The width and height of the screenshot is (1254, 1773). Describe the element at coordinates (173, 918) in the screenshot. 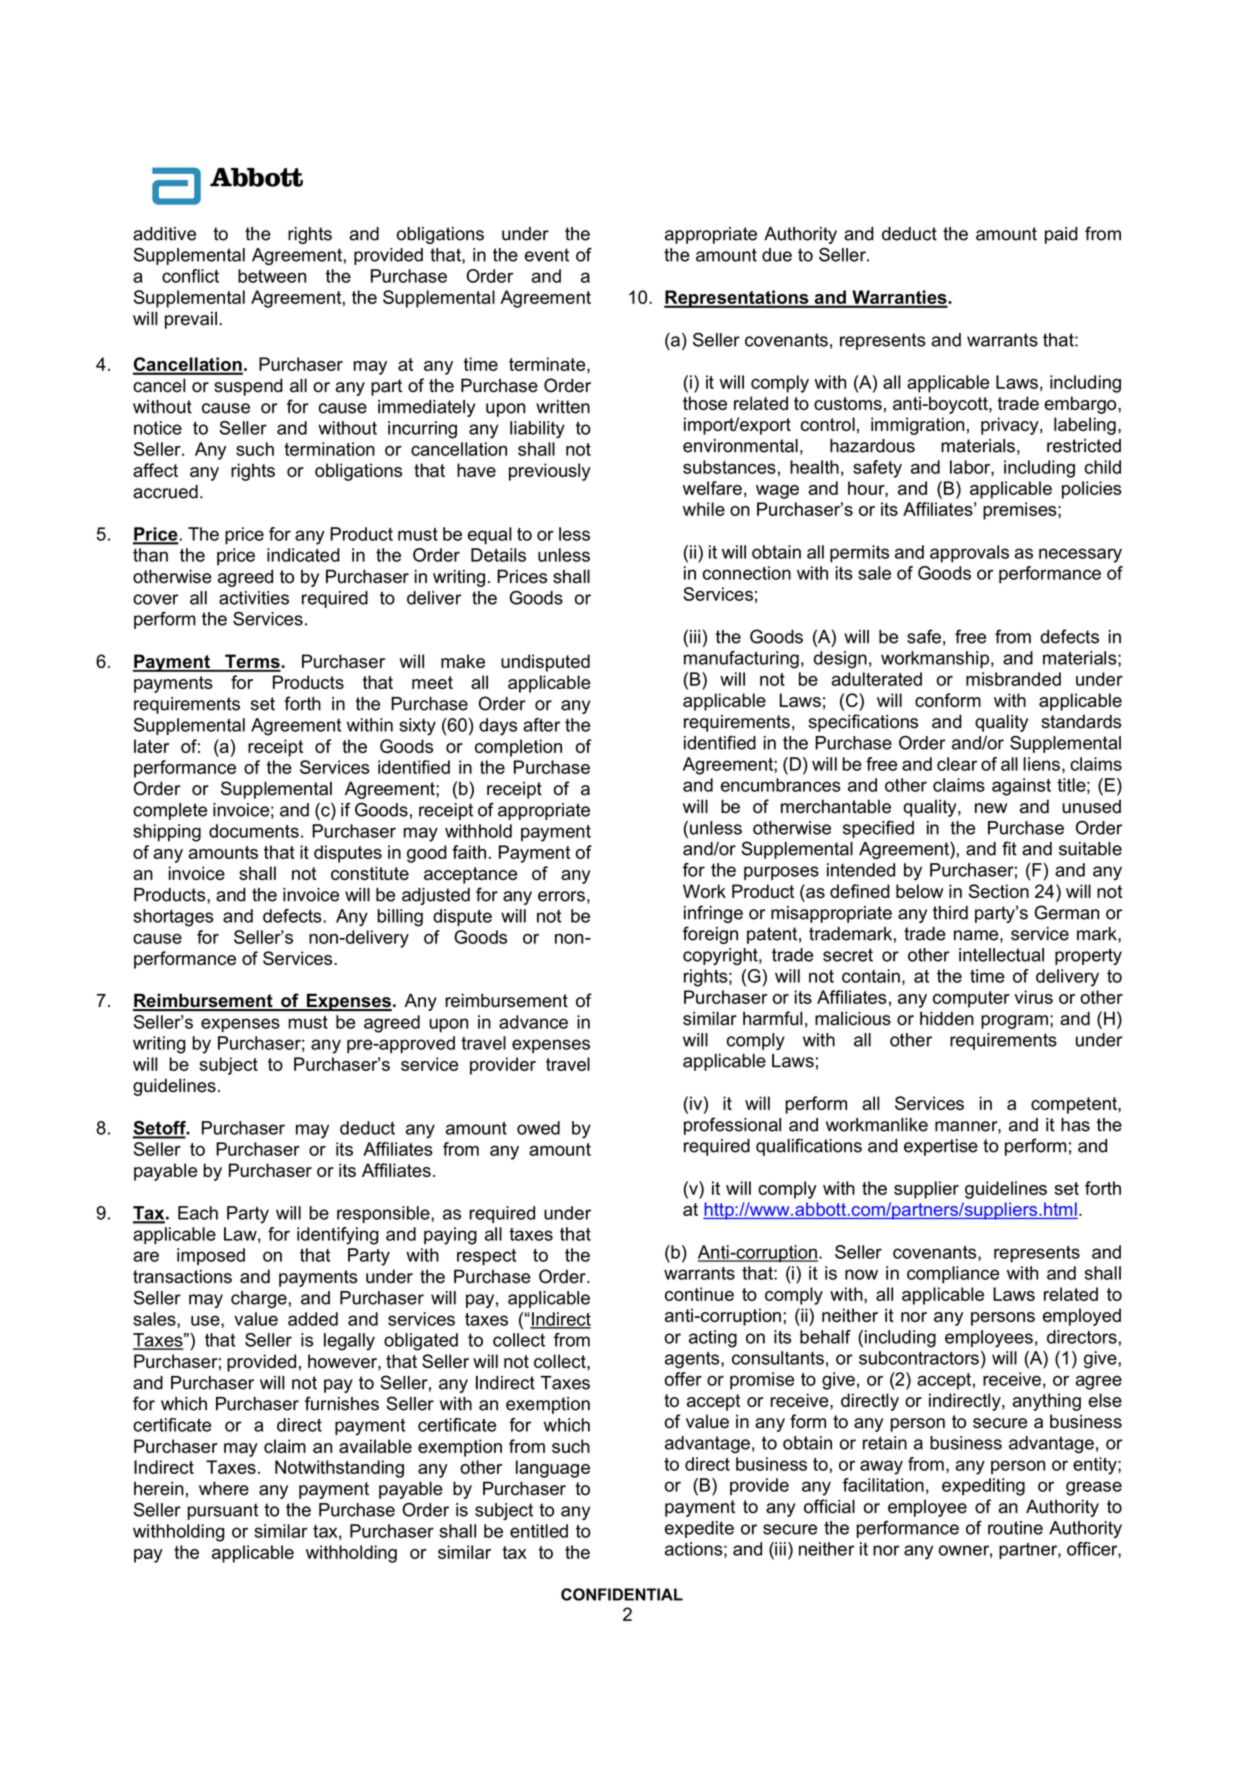

I see `shortages` at that location.
